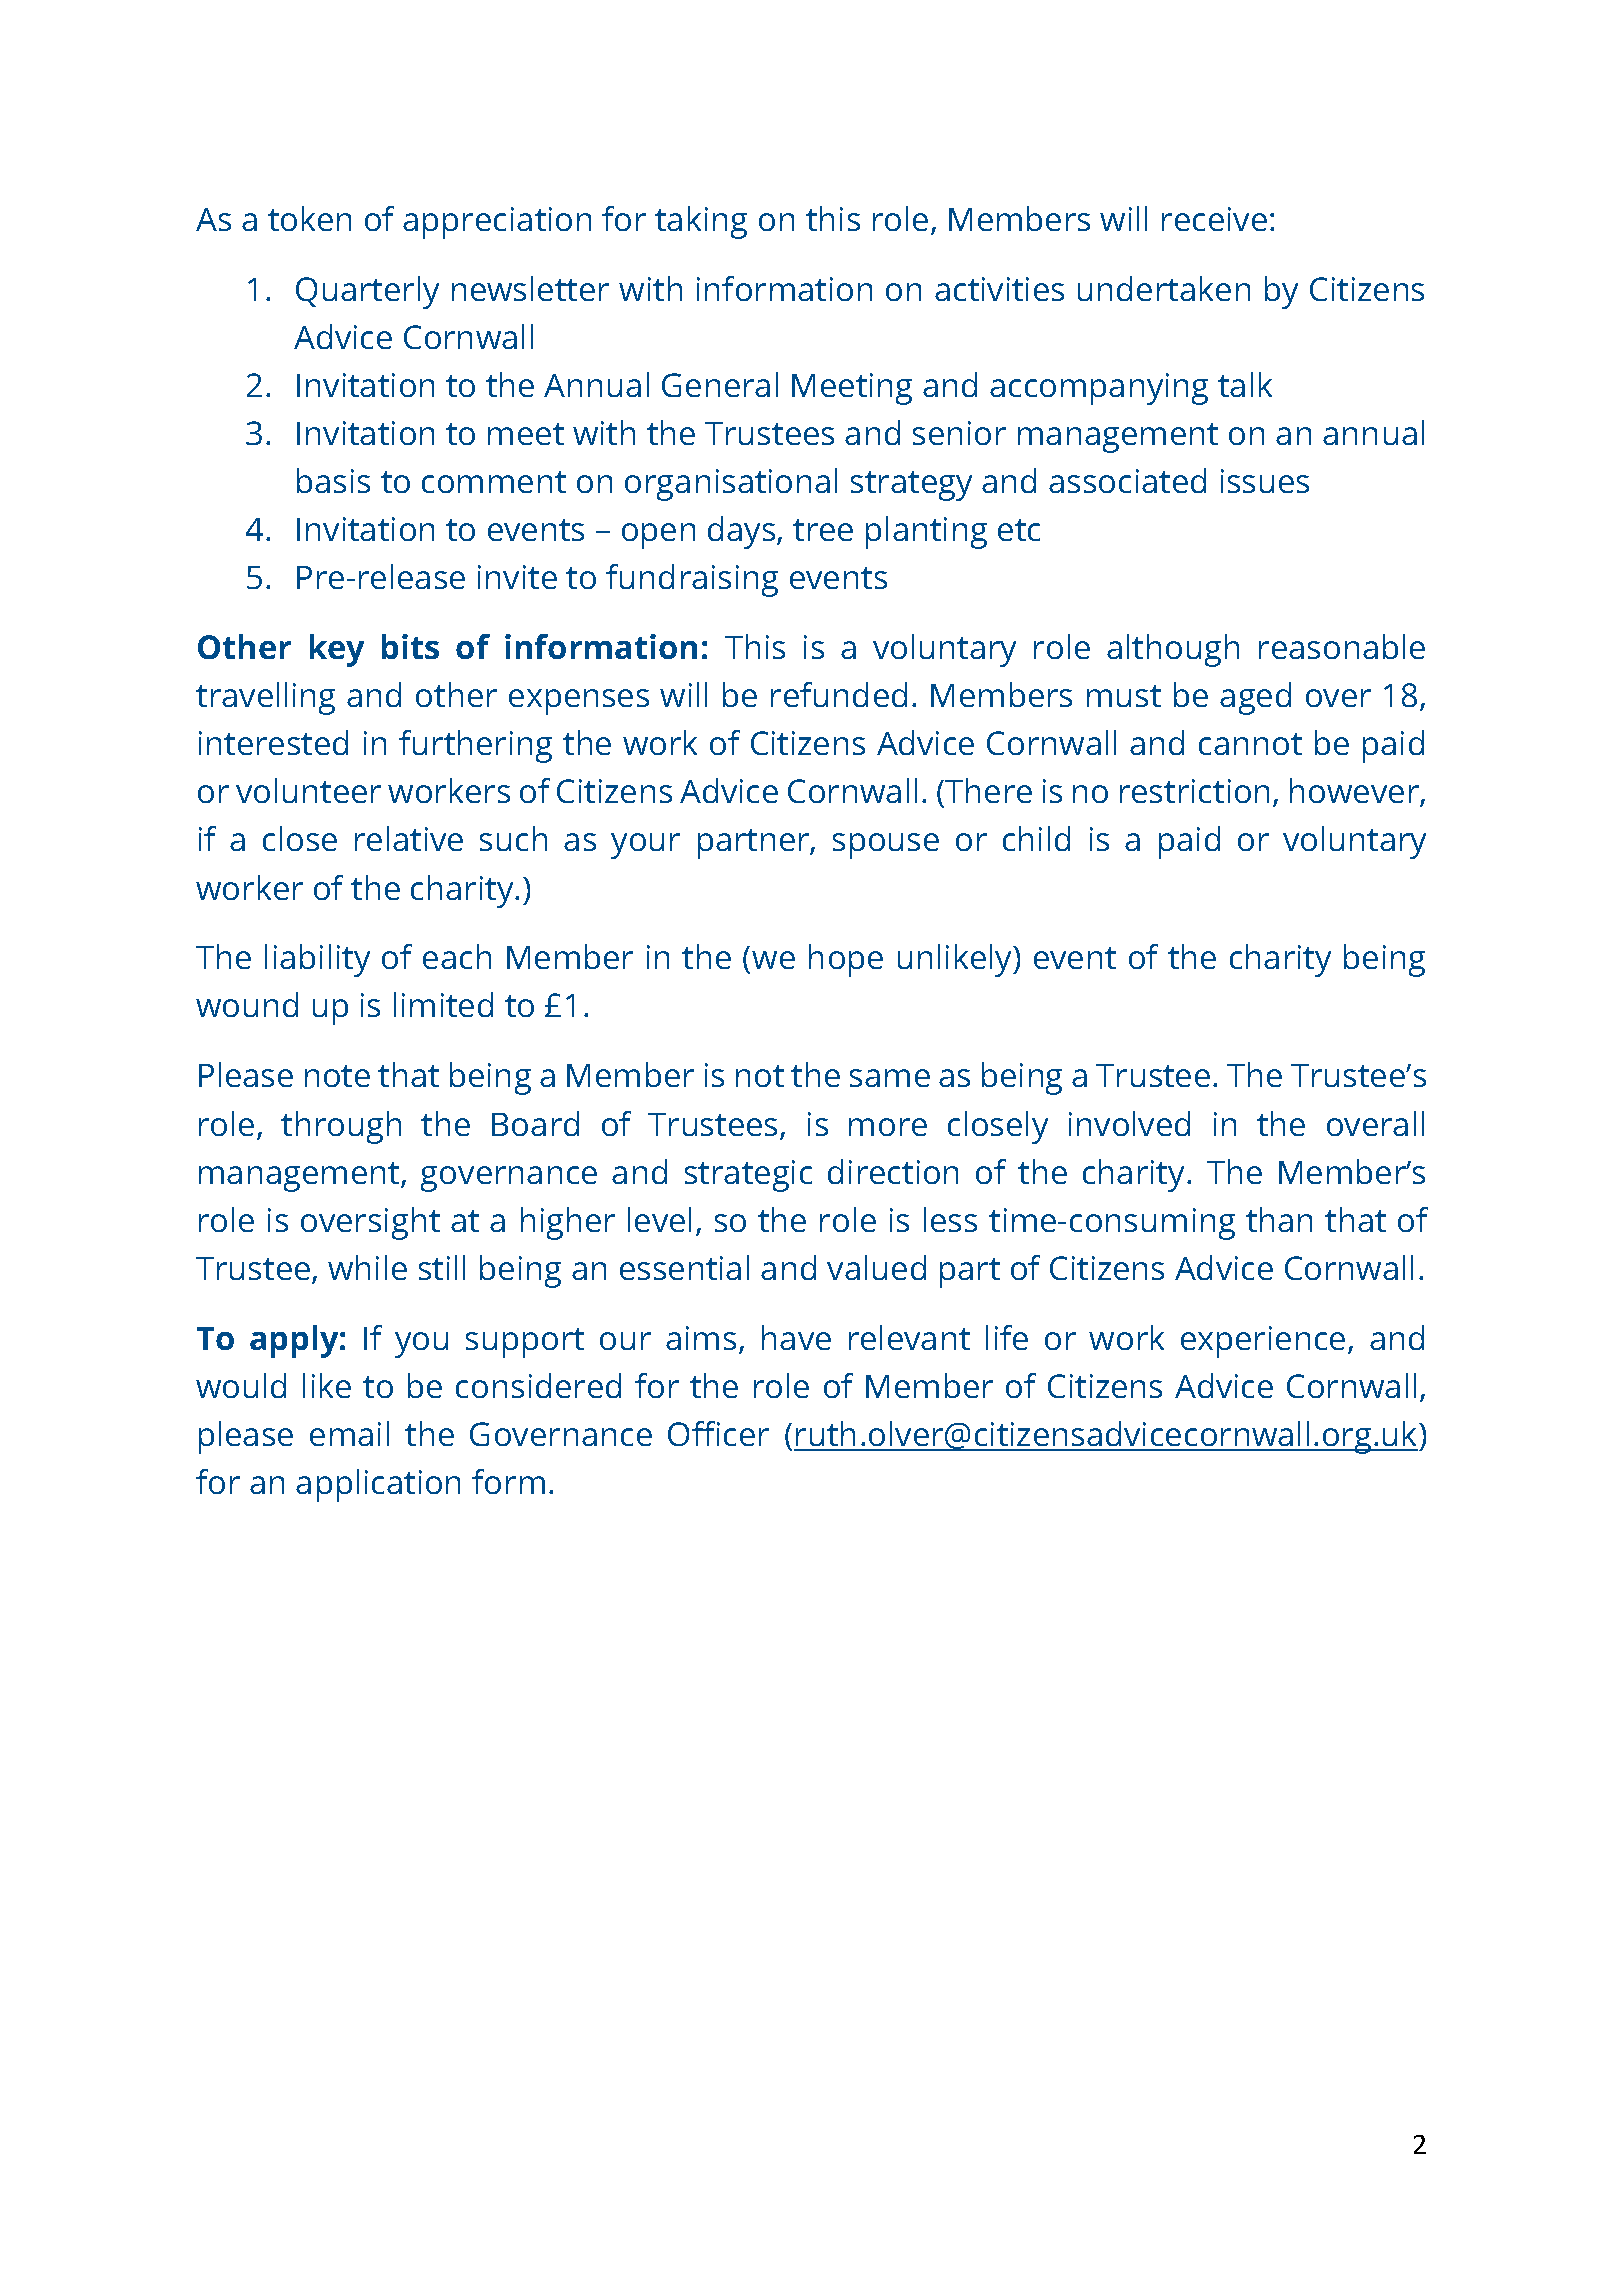  I want to click on Quarterly, so click(367, 292).
